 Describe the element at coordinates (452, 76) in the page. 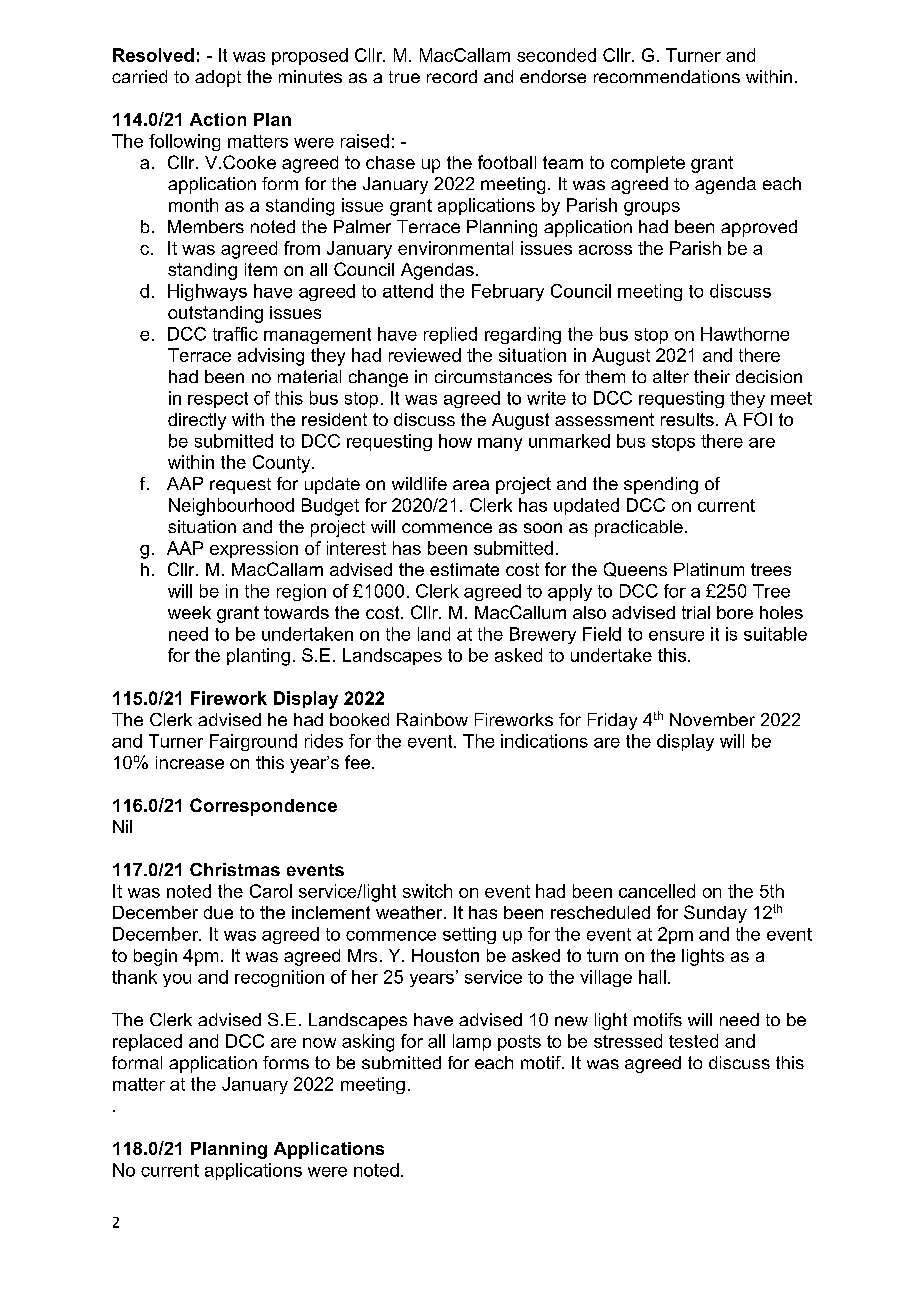

I see `record` at that location.
